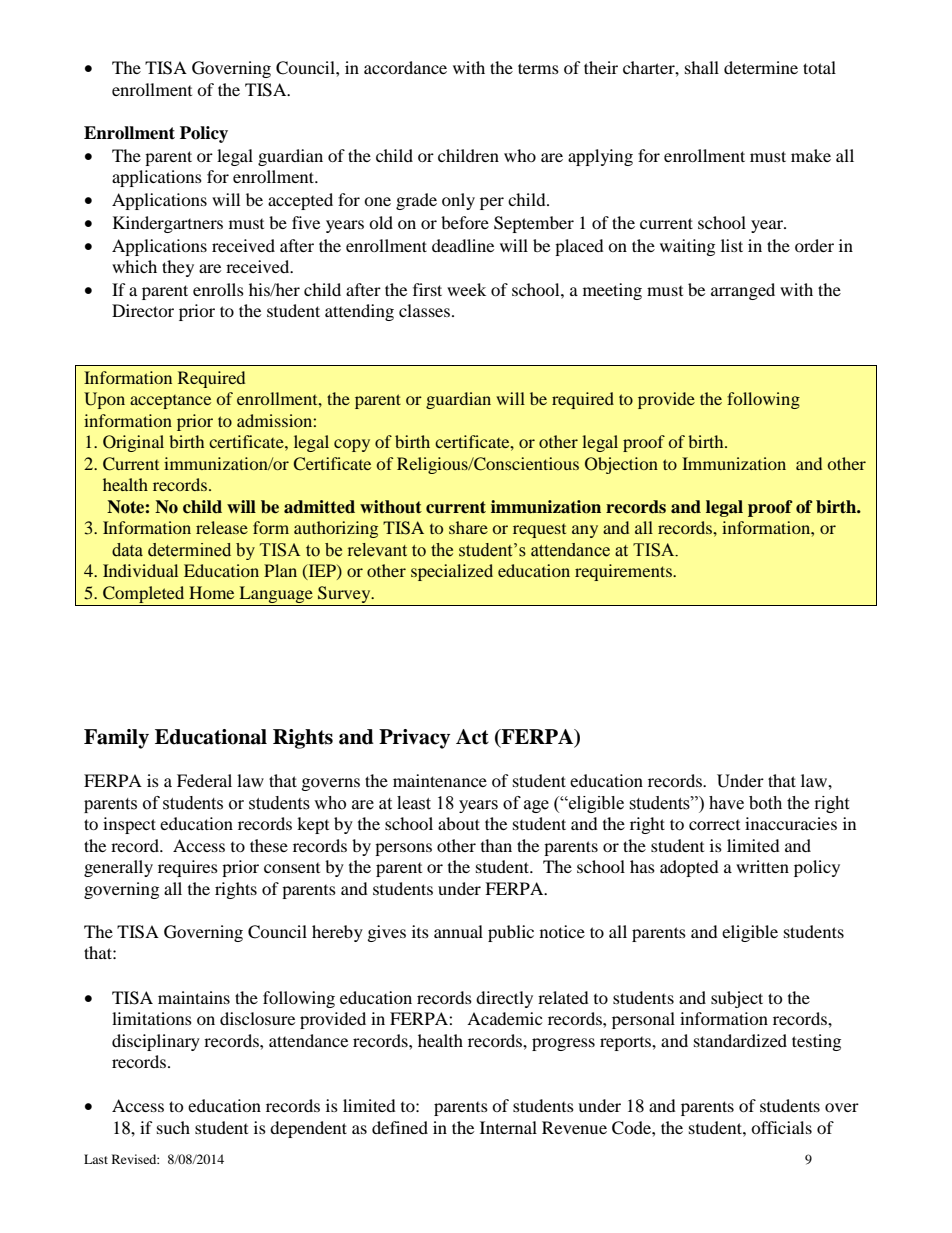 The height and width of the screenshot is (1233, 952). Describe the element at coordinates (168, 224) in the screenshot. I see `Kindergartners` at that location.
